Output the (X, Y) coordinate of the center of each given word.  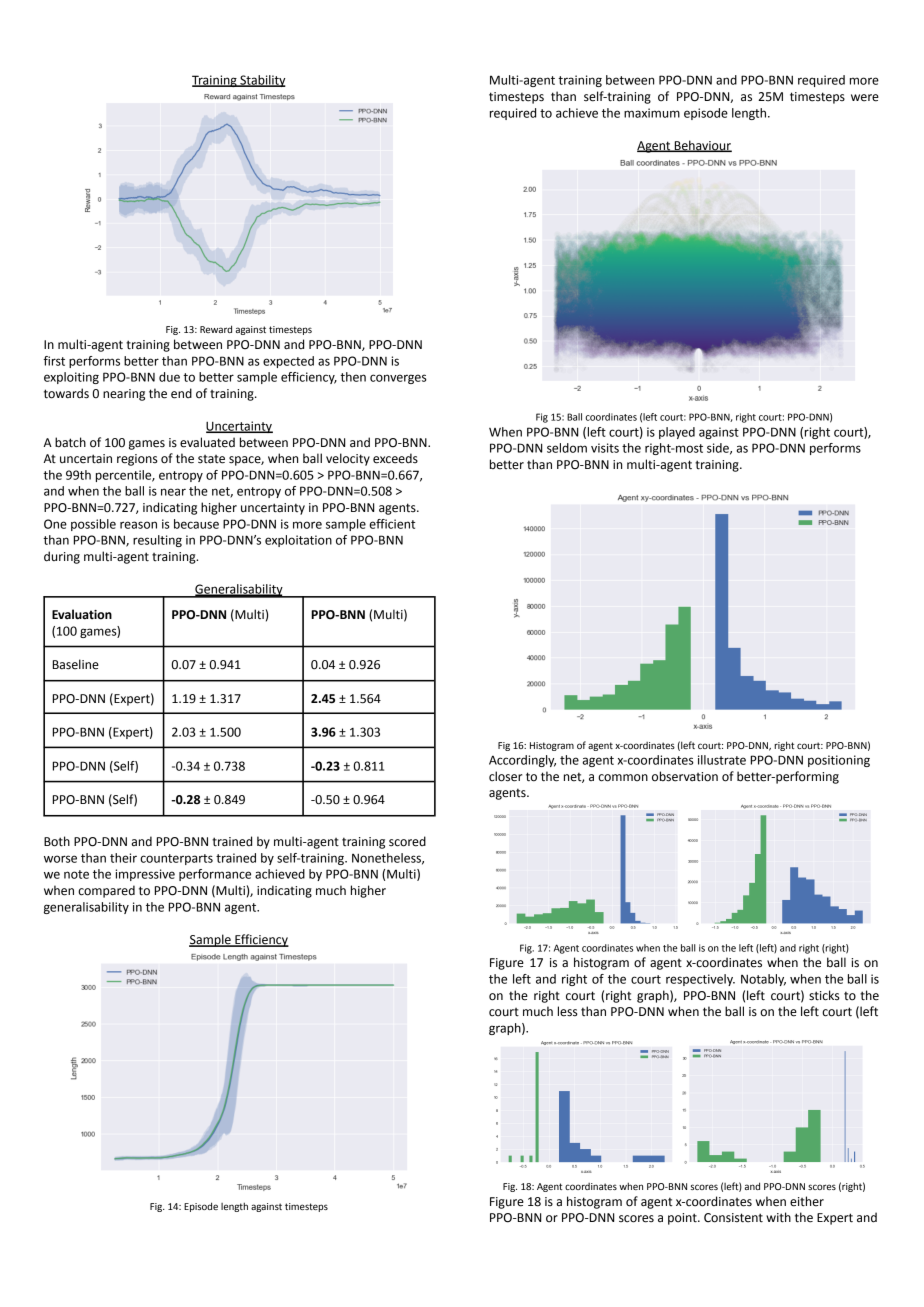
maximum (652, 113)
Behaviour (702, 146)
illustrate (722, 760)
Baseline (76, 664)
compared (106, 891)
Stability (262, 81)
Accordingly (522, 761)
